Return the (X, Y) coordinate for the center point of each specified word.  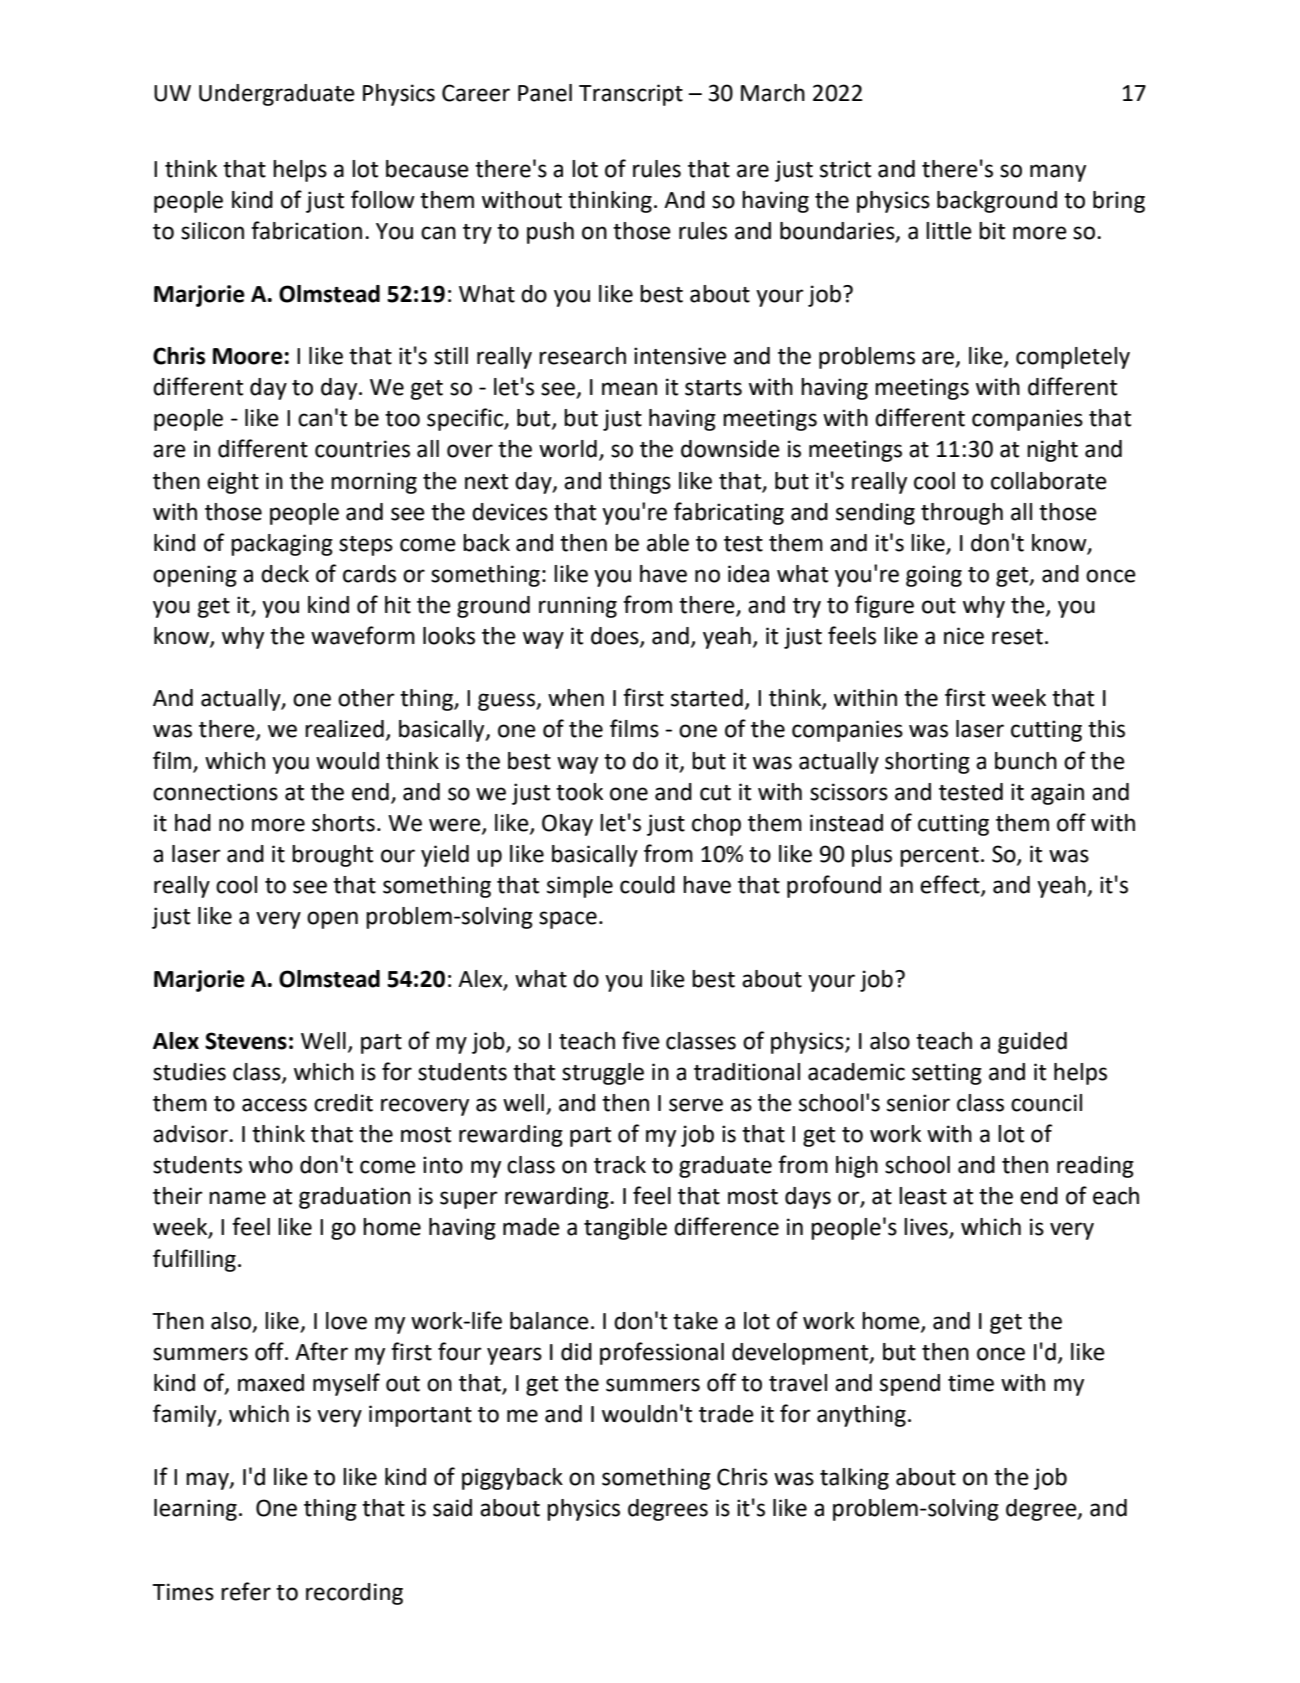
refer (246, 1591)
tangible (625, 1229)
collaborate (1049, 481)
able (668, 543)
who (271, 1165)
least (923, 1196)
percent (939, 857)
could (647, 885)
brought (332, 856)
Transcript (631, 95)
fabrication (306, 230)
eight (233, 483)
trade (726, 1414)
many (1058, 173)
